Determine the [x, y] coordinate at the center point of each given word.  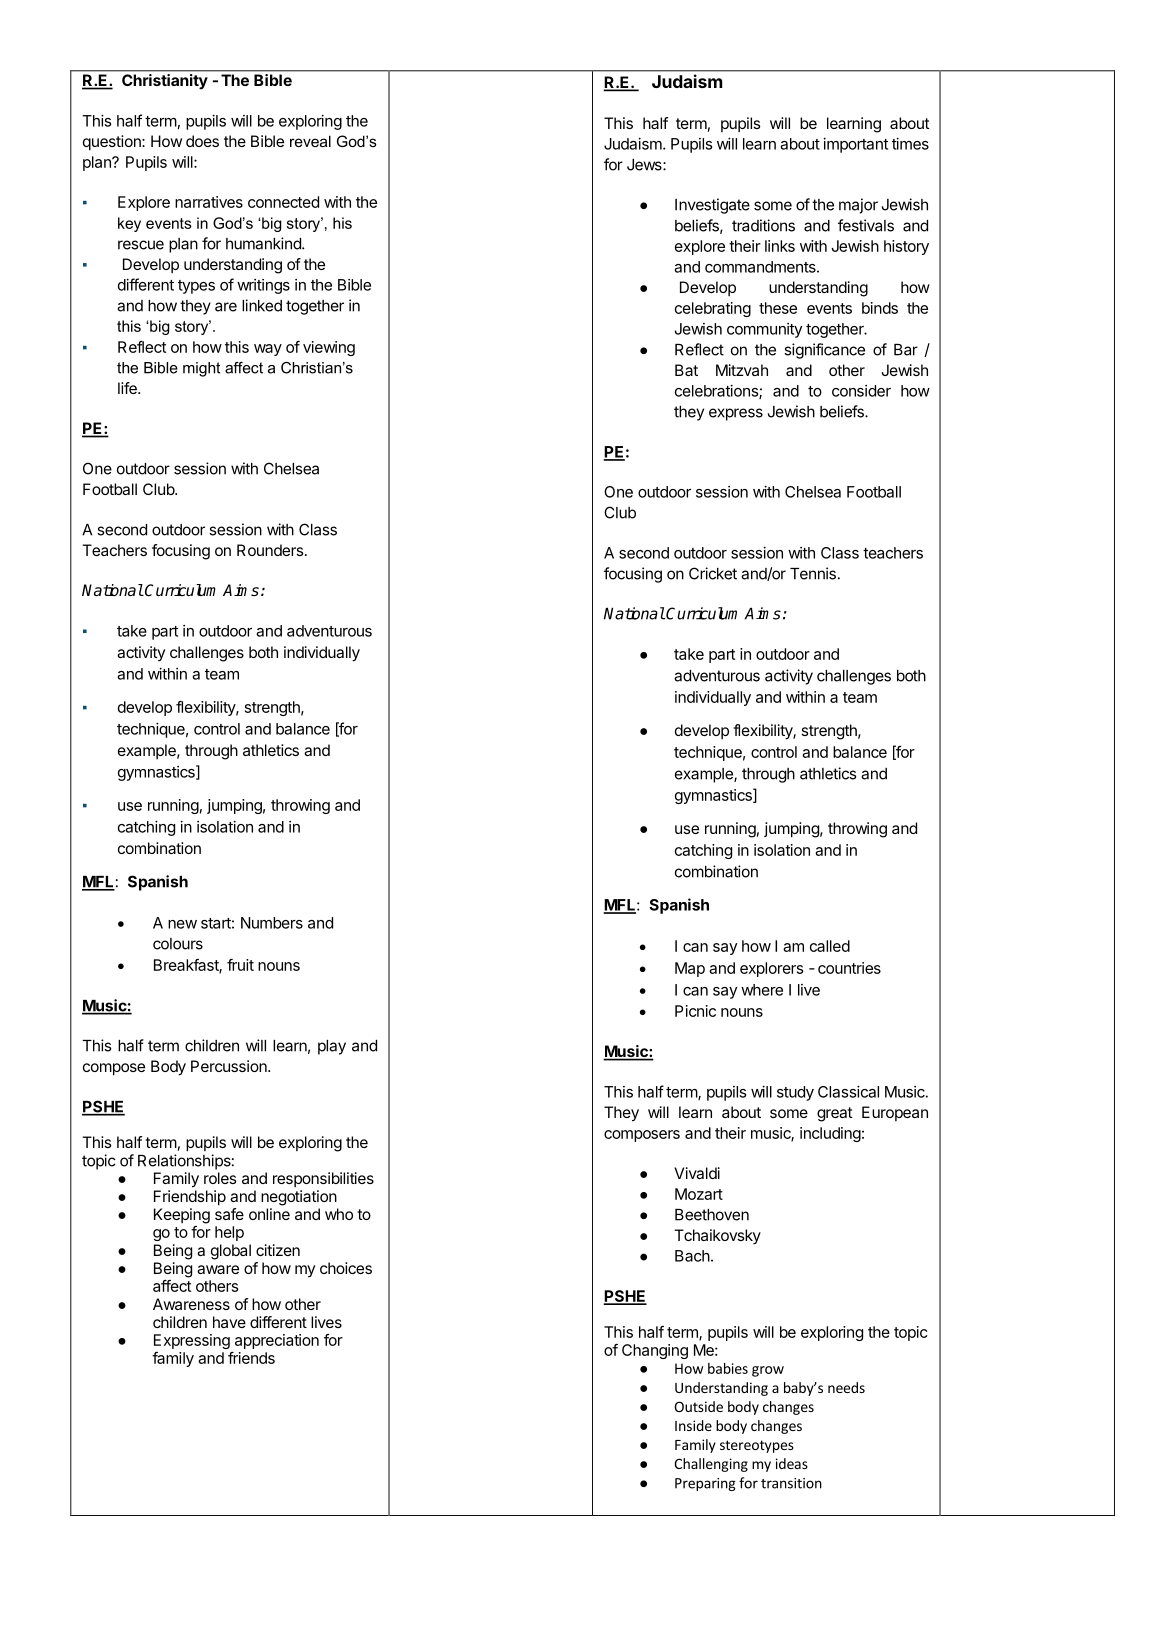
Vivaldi [697, 1173]
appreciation [277, 1341]
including [830, 1134]
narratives [209, 202]
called [830, 946]
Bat [686, 370]
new [182, 924]
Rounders [270, 550]
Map [690, 969]
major [858, 206]
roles [220, 1178]
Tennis [813, 573]
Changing [655, 1351]
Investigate [712, 206]
